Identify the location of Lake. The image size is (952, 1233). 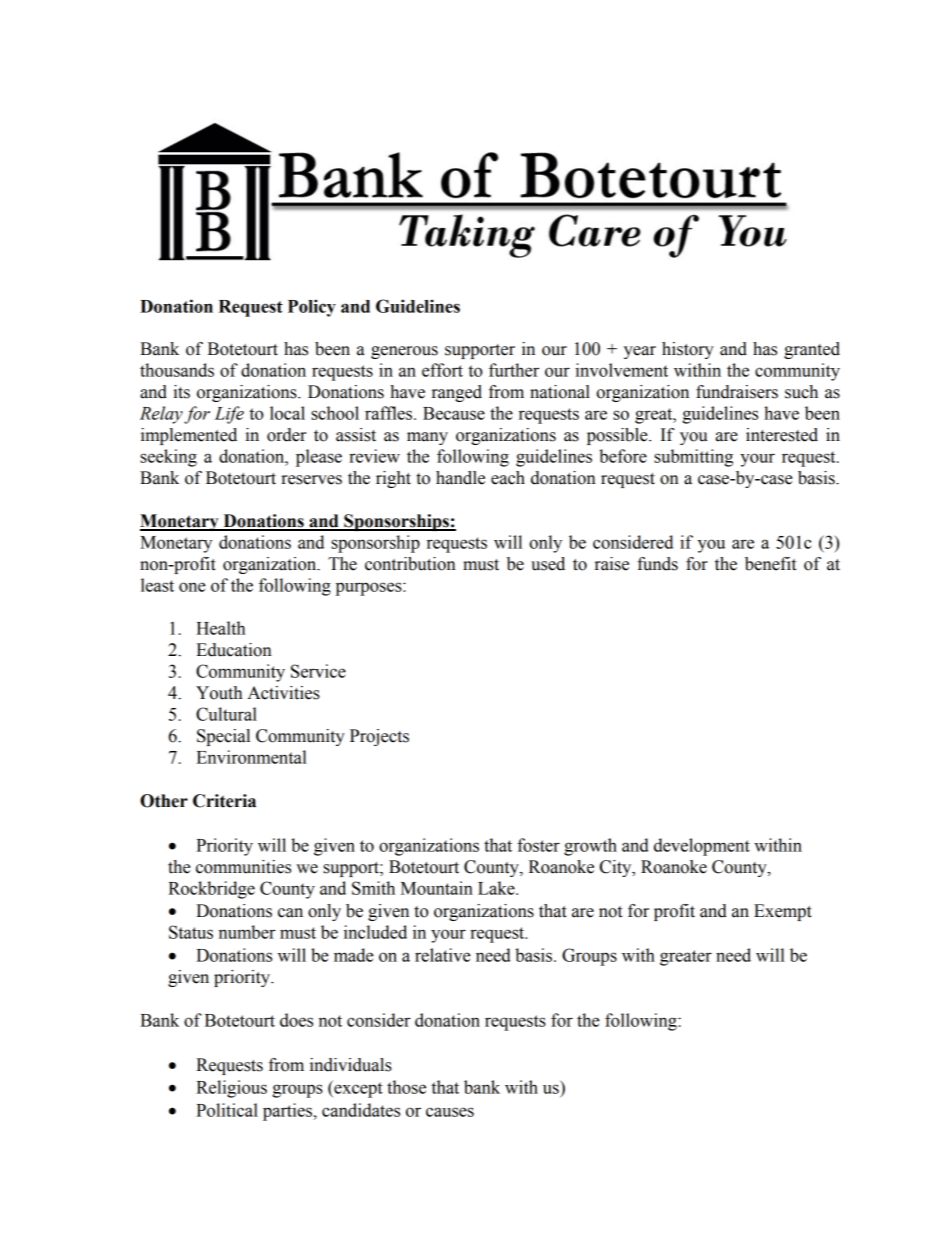
(497, 888).
